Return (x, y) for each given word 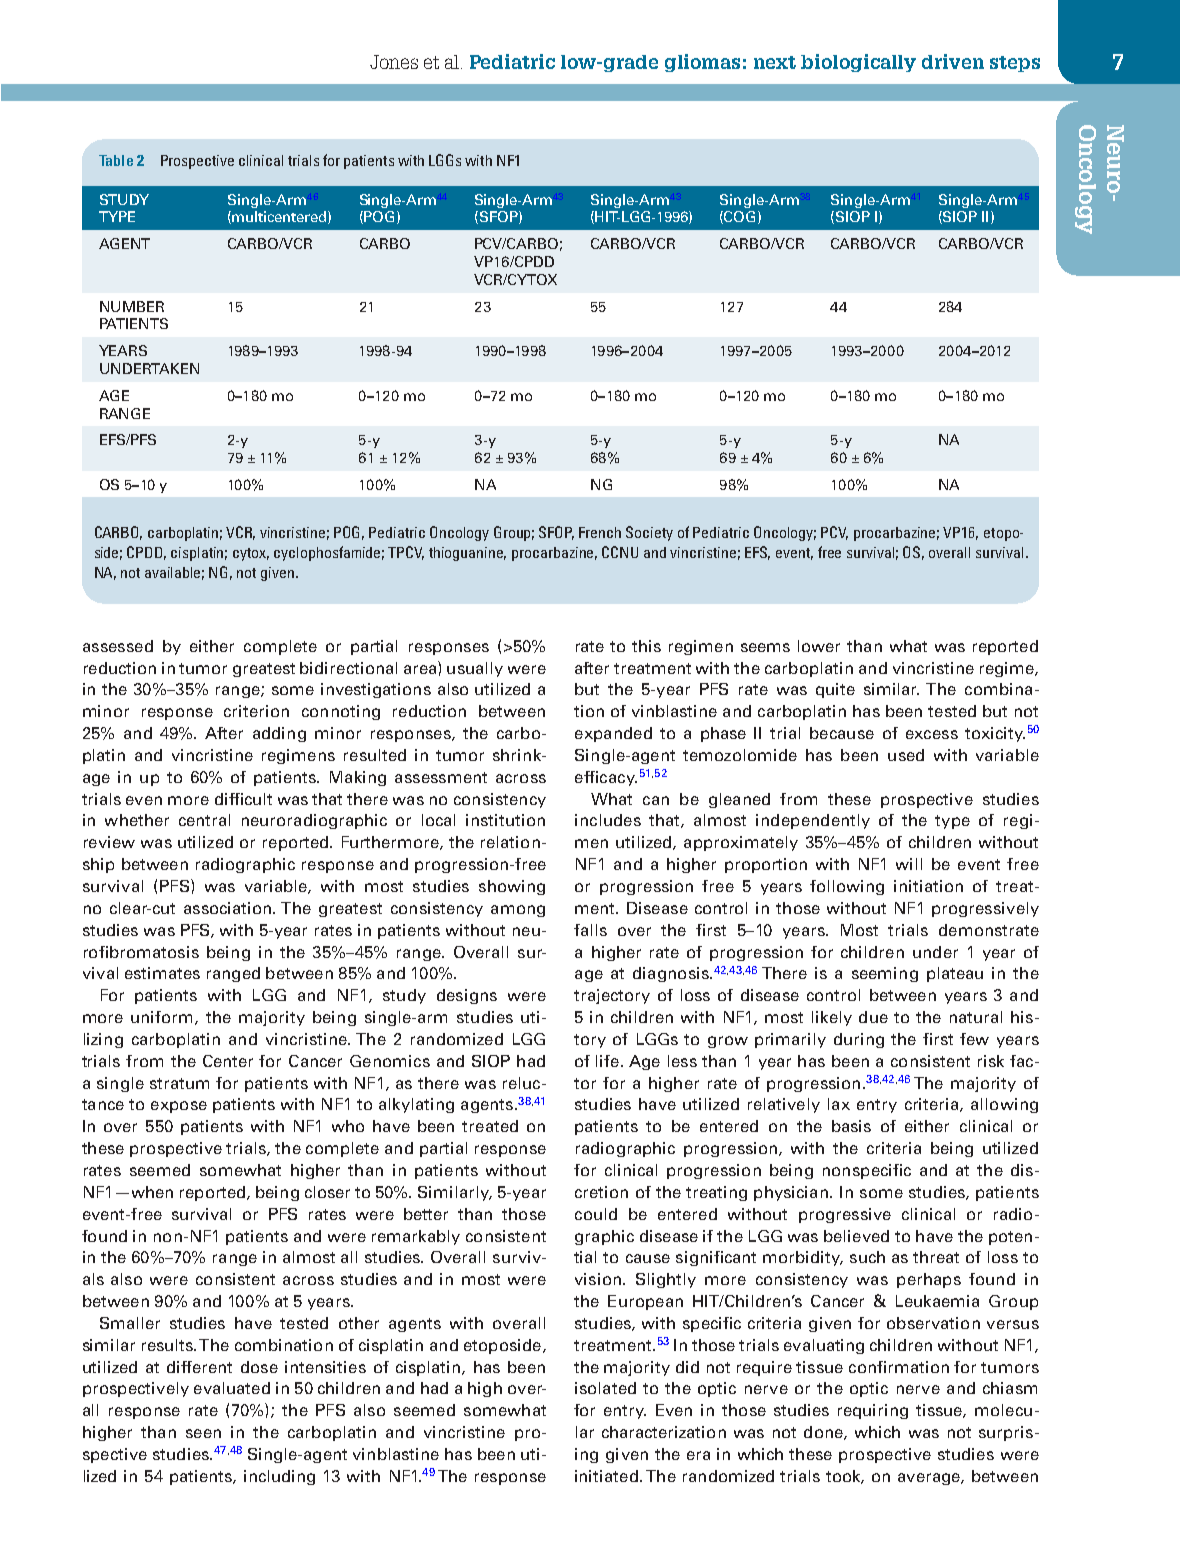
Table (116, 160)
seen (203, 1433)
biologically (858, 63)
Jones (394, 62)
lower (819, 646)
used (906, 755)
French (600, 532)
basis (851, 1126)
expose (179, 1107)
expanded (613, 734)
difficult (243, 799)
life (609, 1061)
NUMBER (132, 306)
